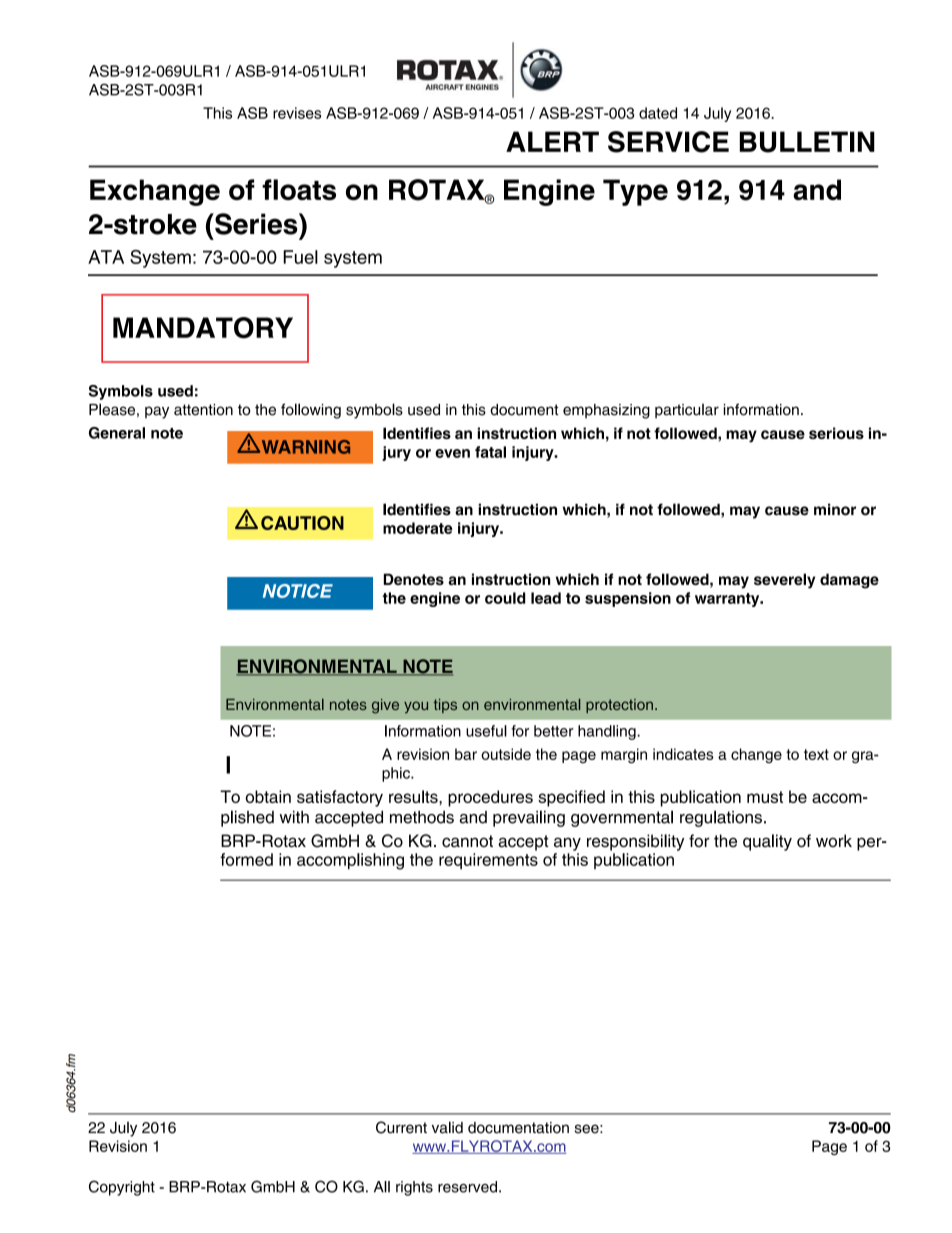  What do you see at coordinates (268, 796) in the image?
I see `obtain` at bounding box center [268, 796].
